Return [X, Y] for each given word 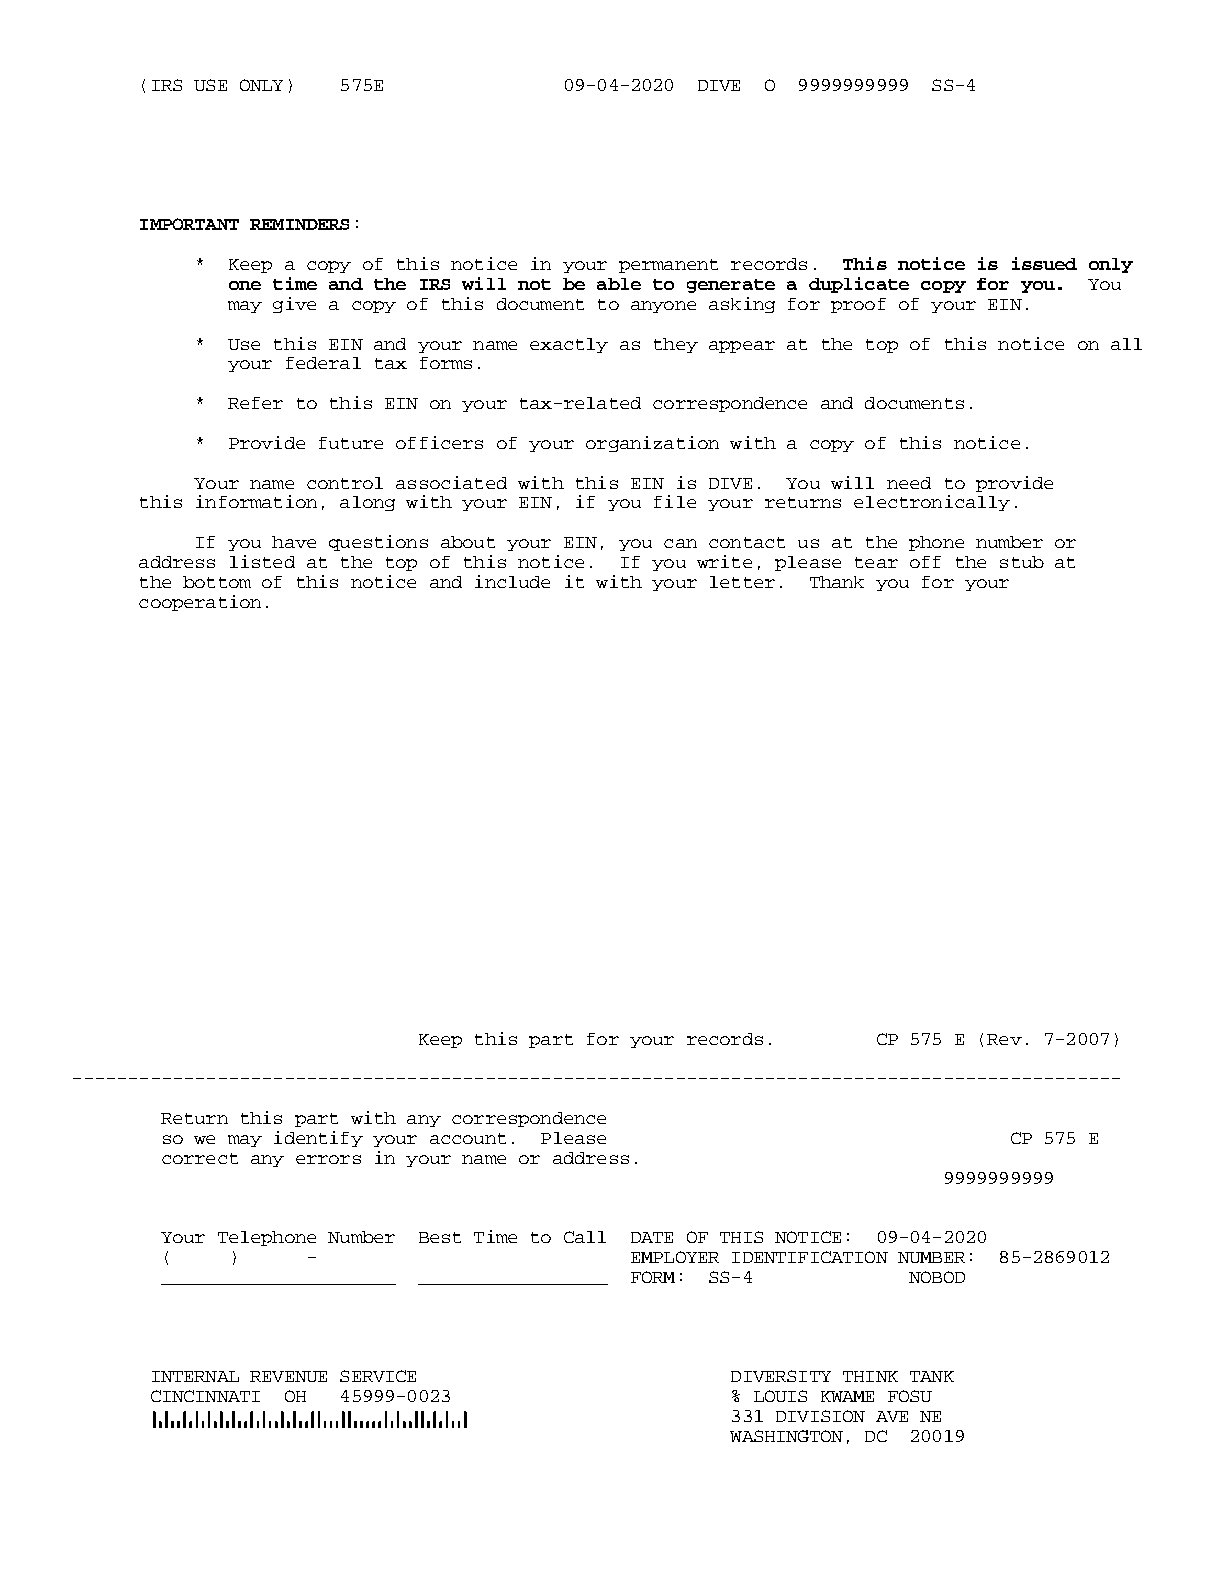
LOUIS [780, 1396]
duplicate [859, 285]
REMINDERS [299, 224]
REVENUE [288, 1376]
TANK [932, 1376]
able [619, 284]
